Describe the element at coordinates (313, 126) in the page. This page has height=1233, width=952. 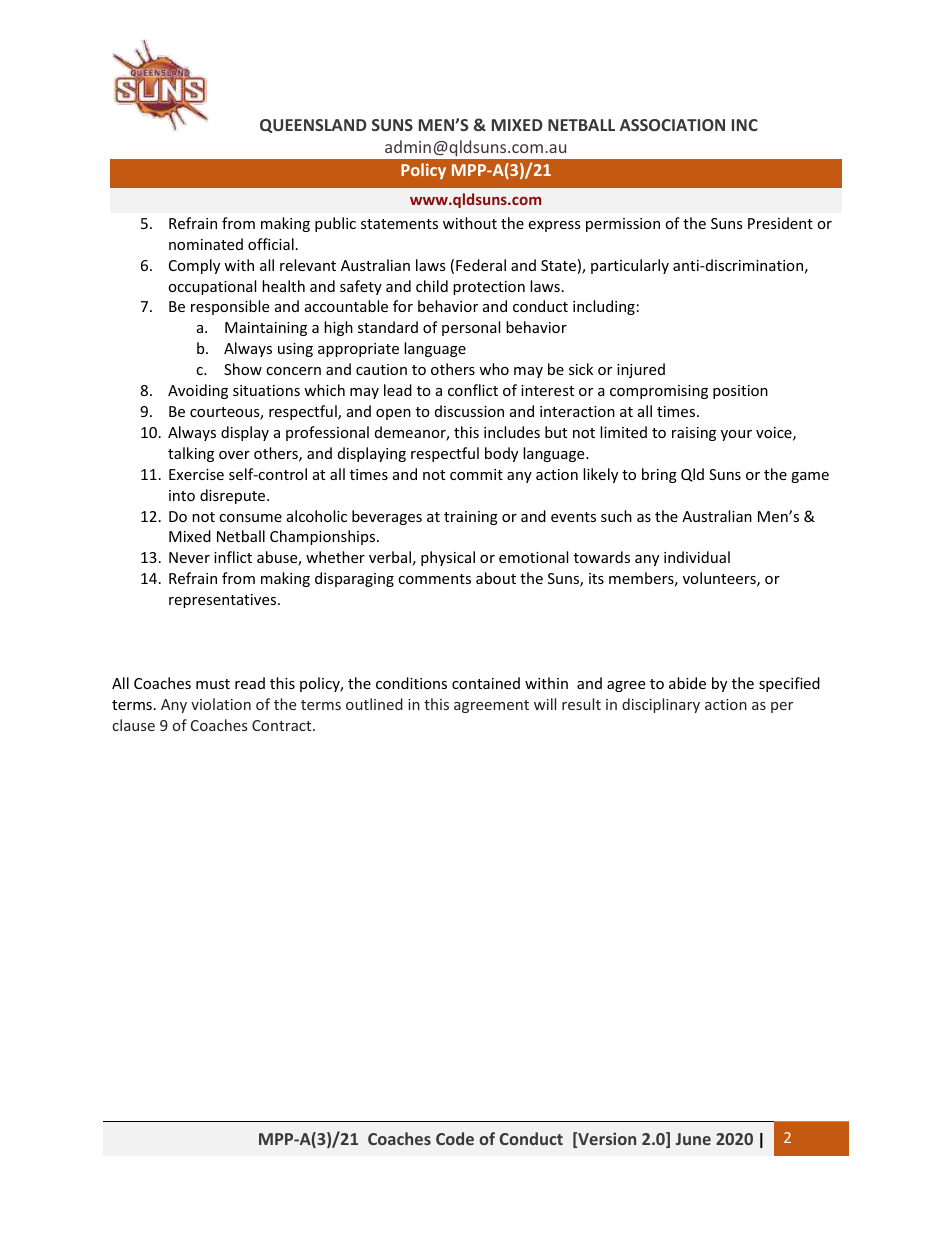
I see `QUEENSLAND` at that location.
